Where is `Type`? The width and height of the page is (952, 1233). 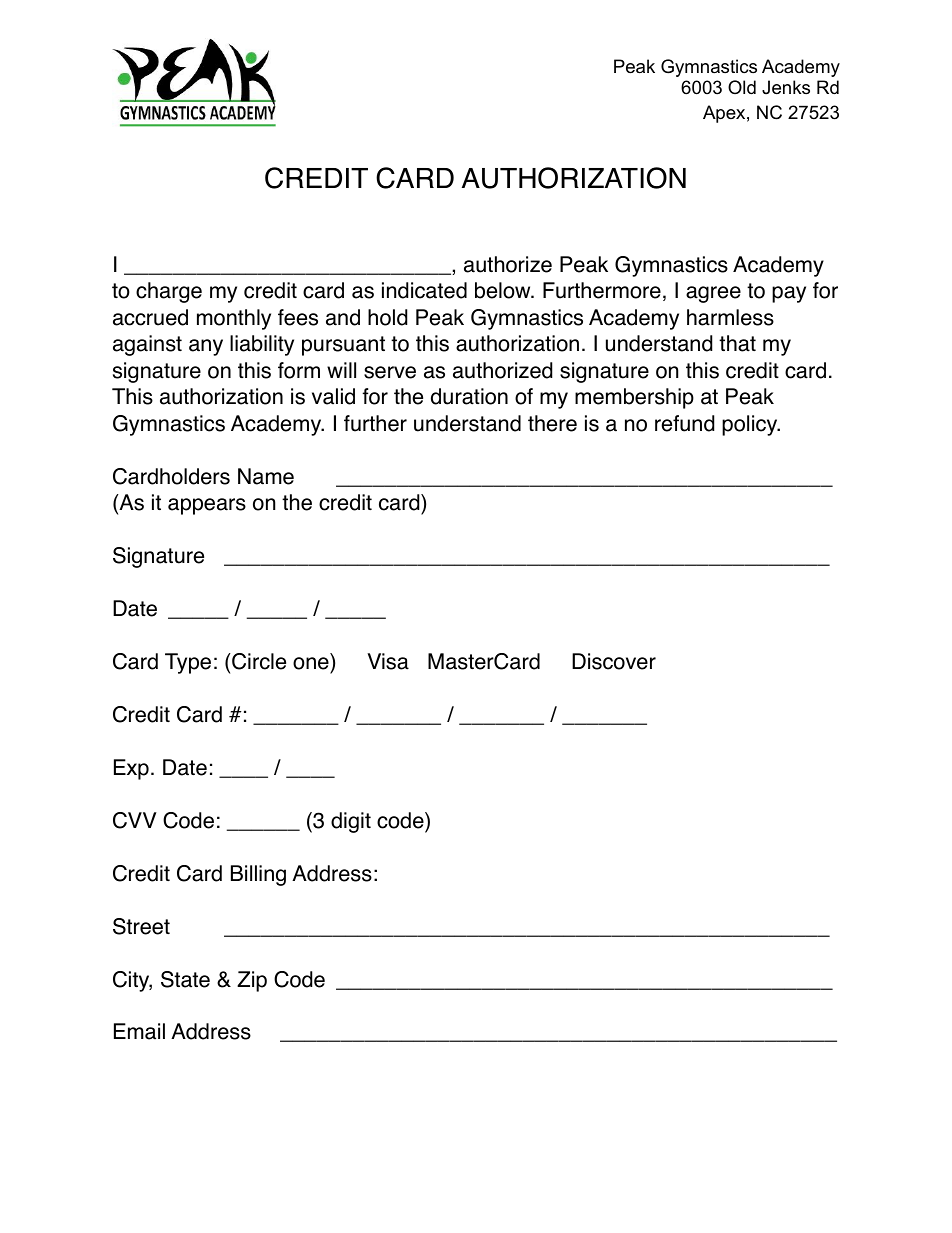 Type is located at coordinates (188, 663).
